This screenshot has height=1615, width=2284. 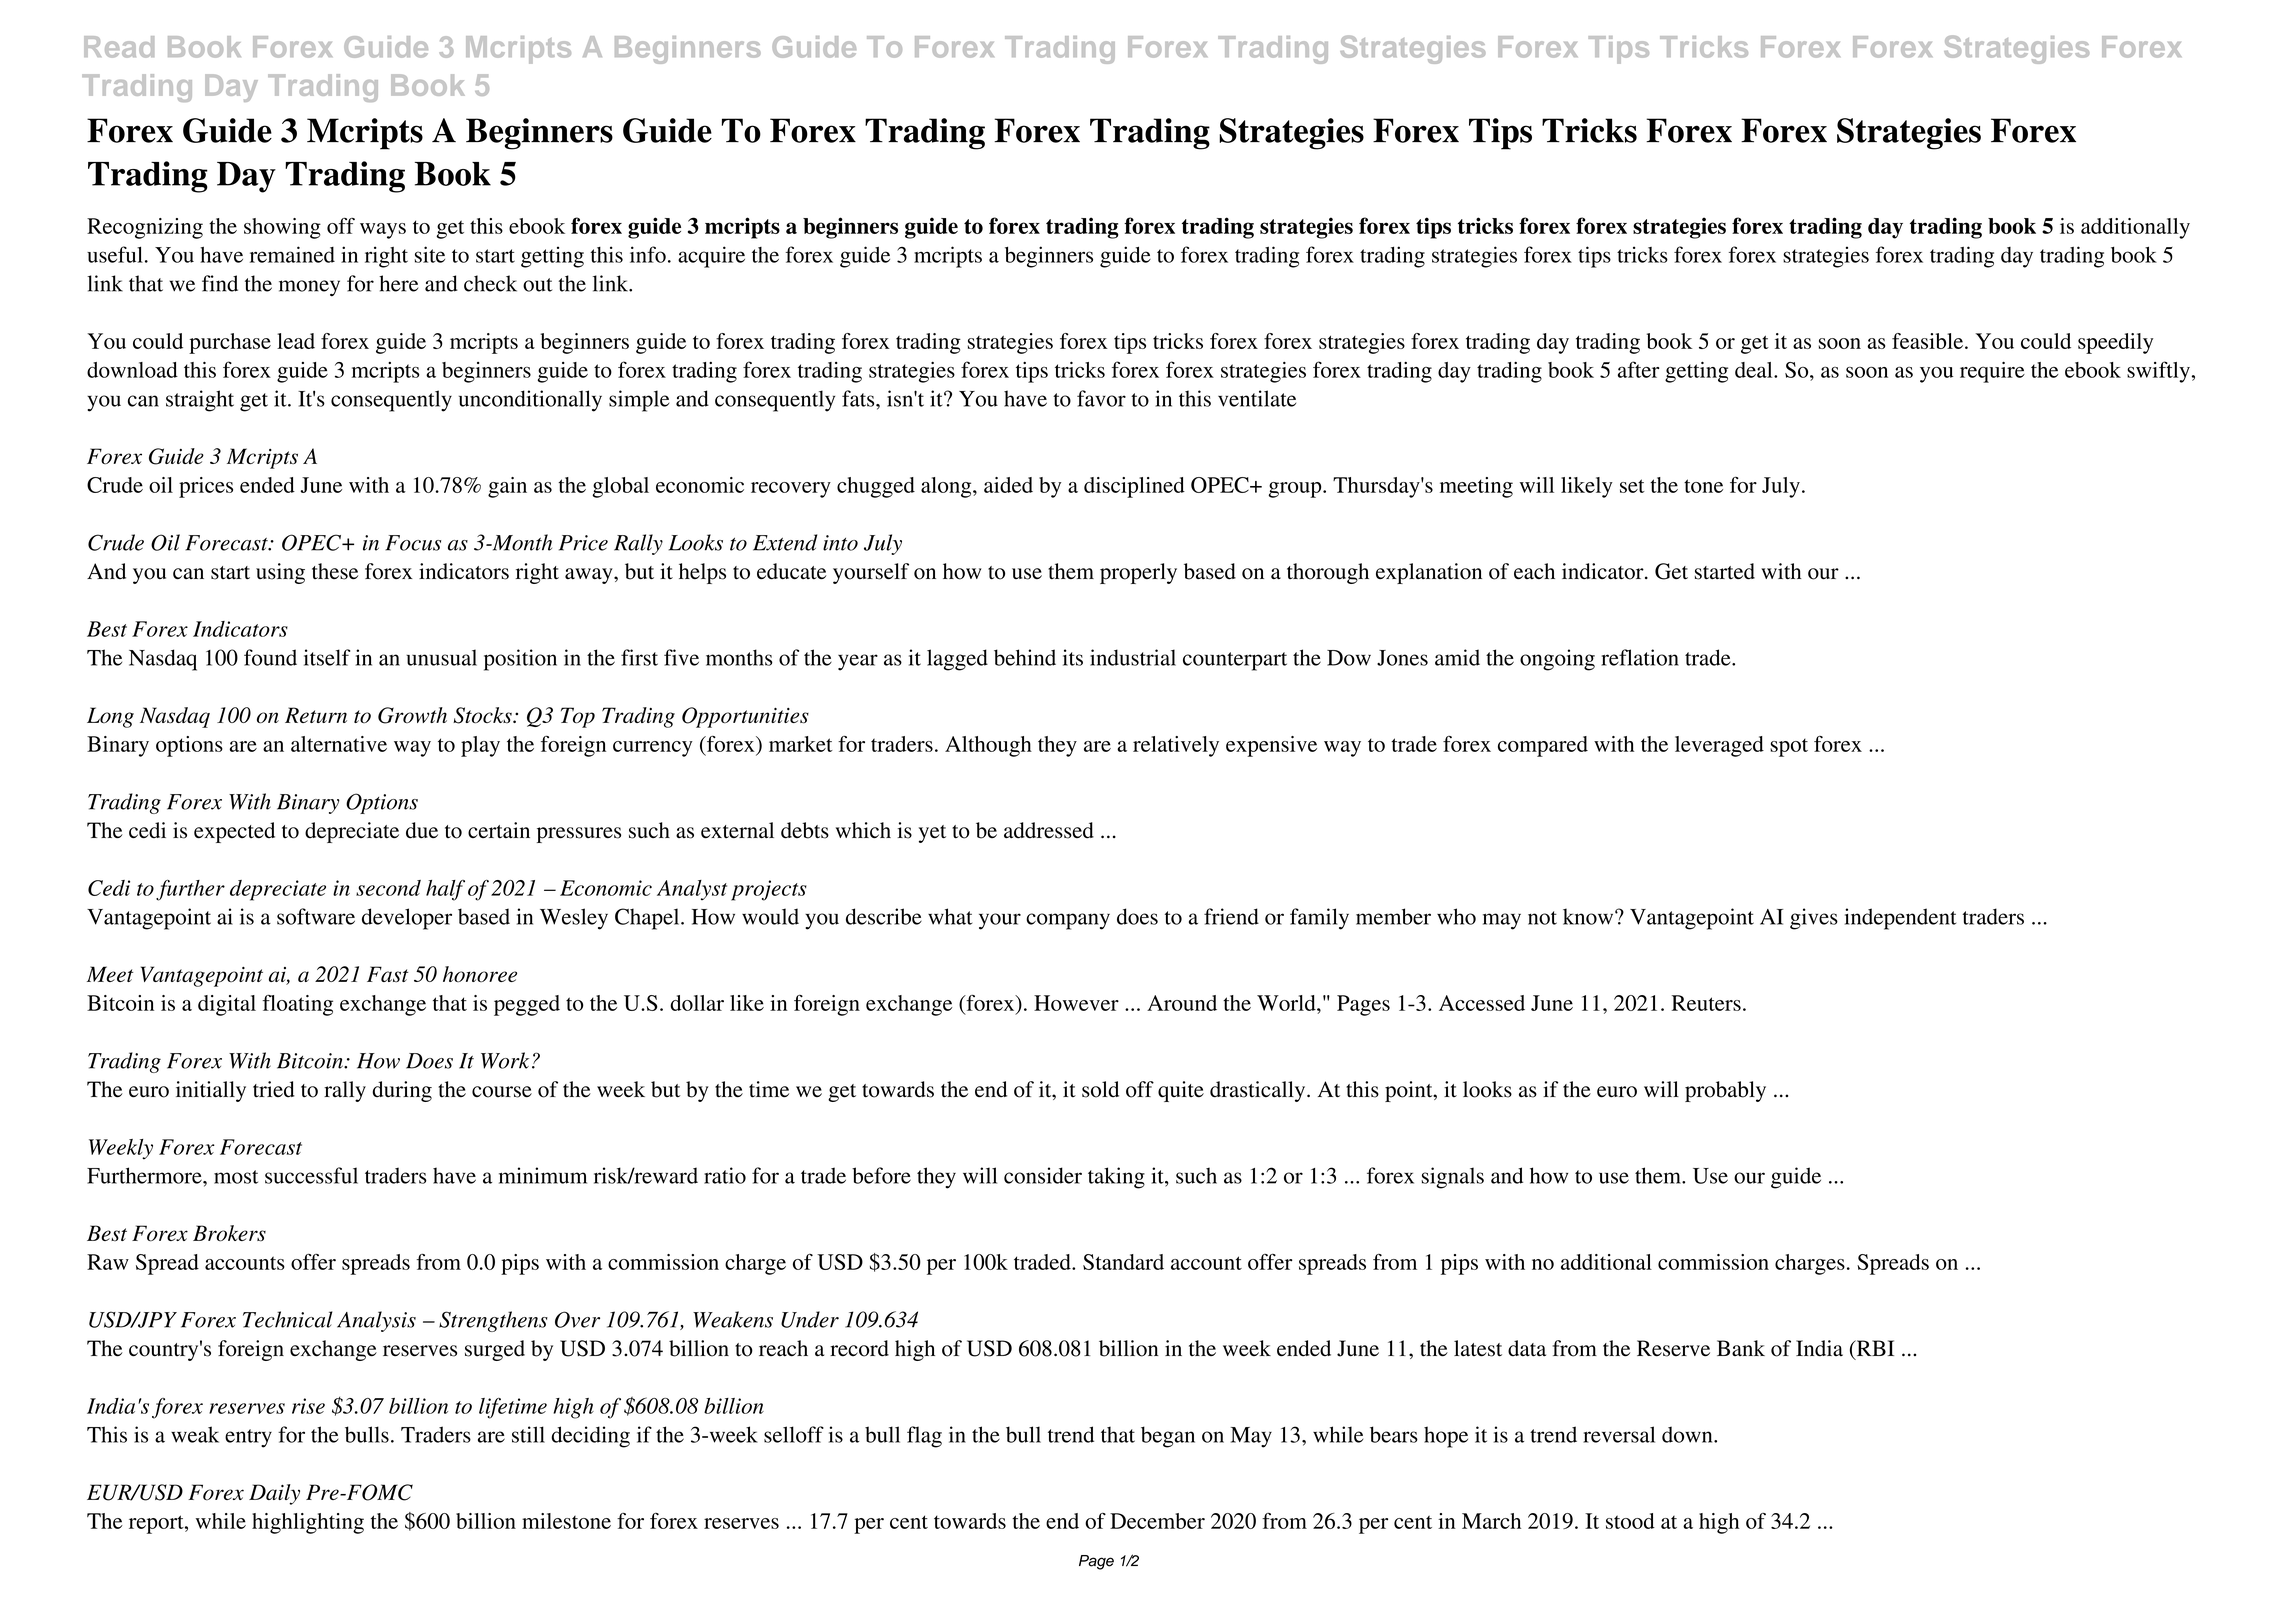 I want to click on Daily, so click(x=274, y=1494).
